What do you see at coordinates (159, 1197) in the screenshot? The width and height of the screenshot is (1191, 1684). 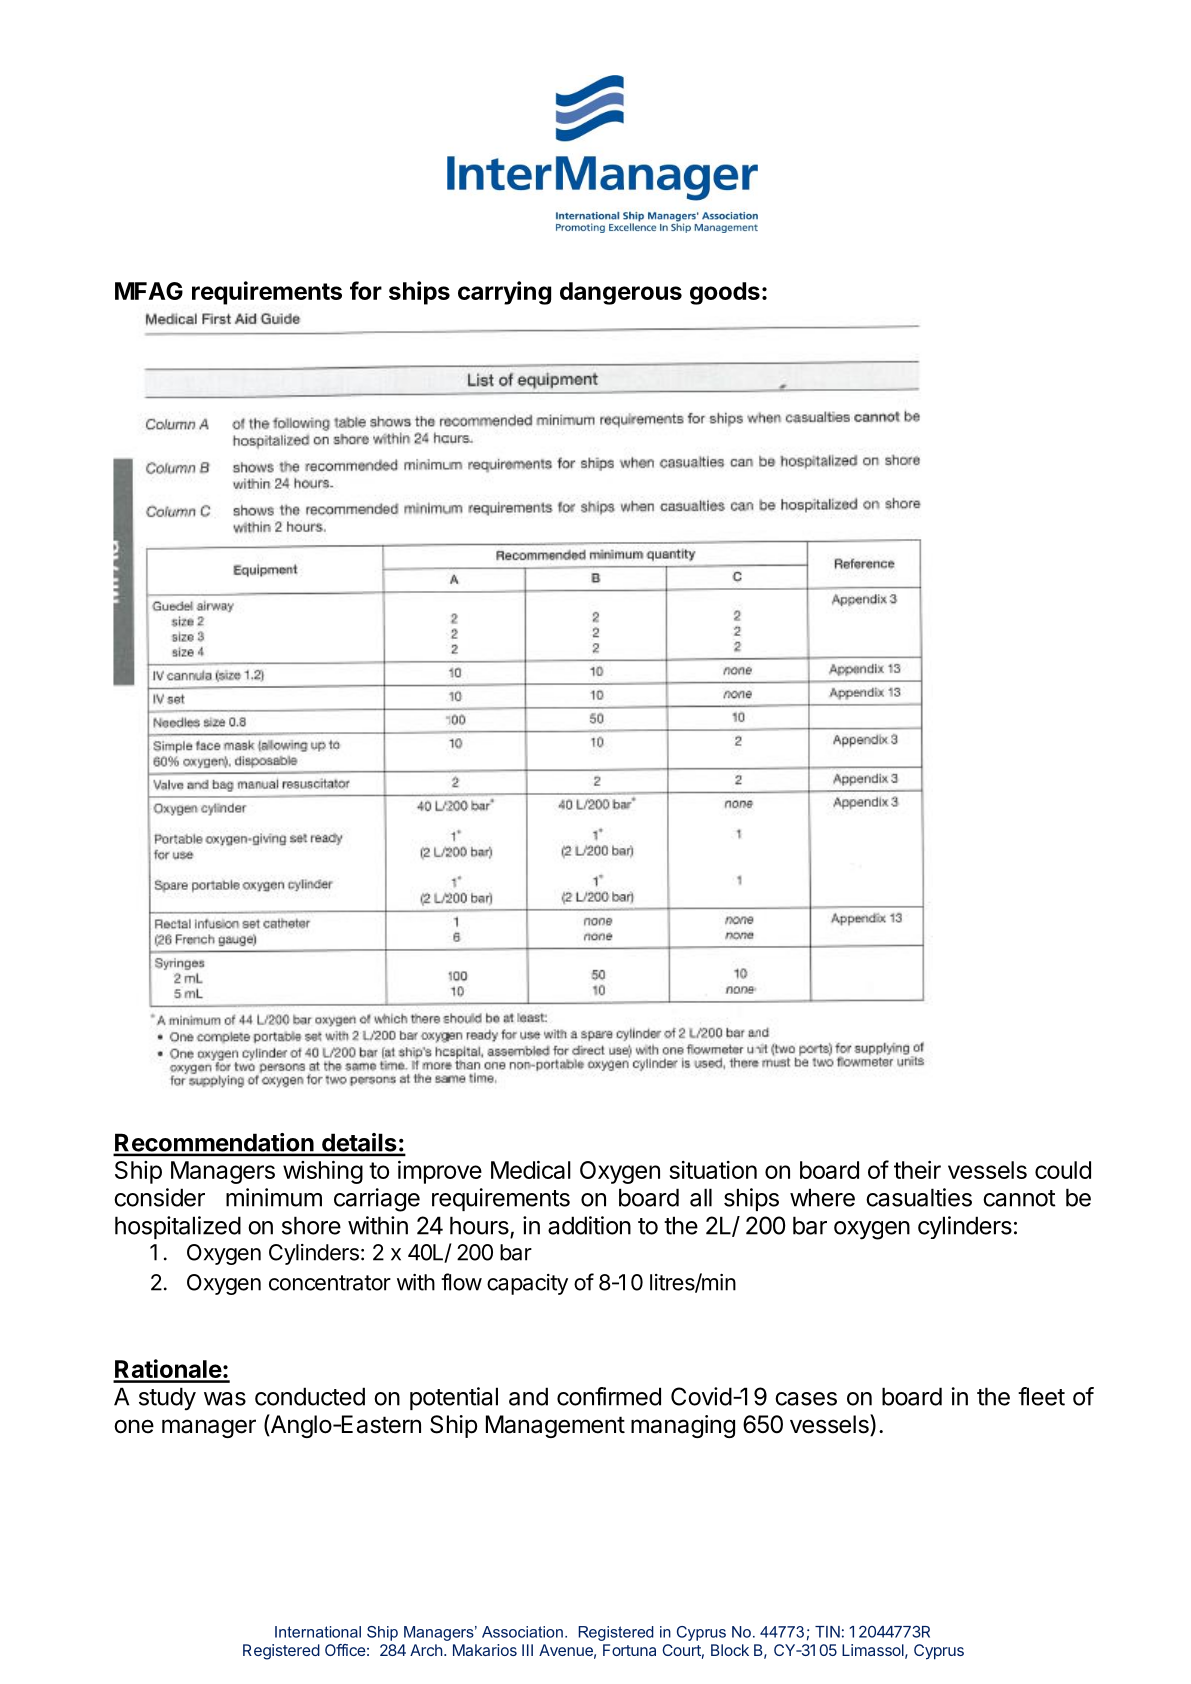 I see `consider` at bounding box center [159, 1197].
